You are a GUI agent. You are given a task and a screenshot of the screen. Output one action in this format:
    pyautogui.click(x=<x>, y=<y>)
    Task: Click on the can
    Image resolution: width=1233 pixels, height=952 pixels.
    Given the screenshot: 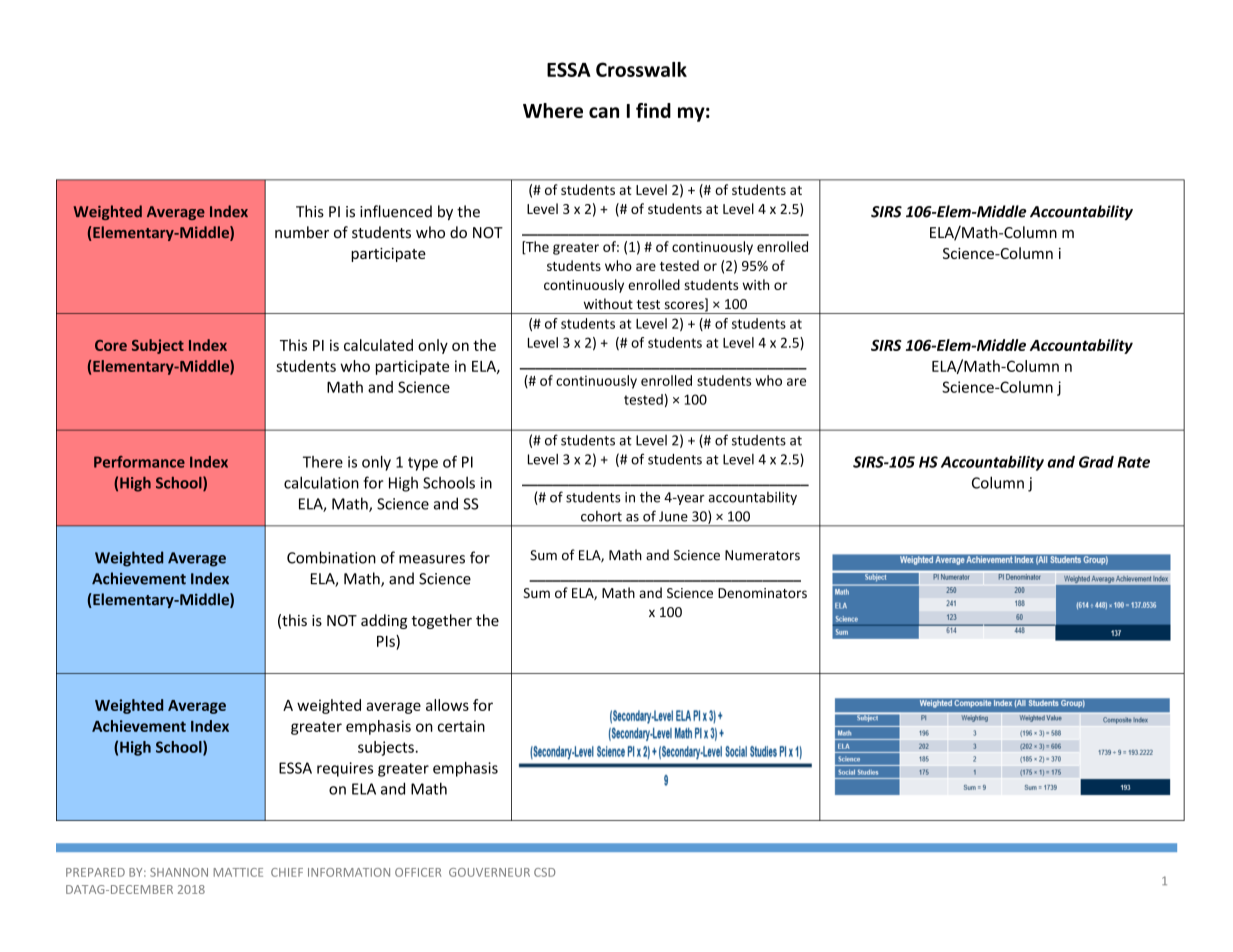 What is the action you would take?
    pyautogui.click(x=604, y=112)
